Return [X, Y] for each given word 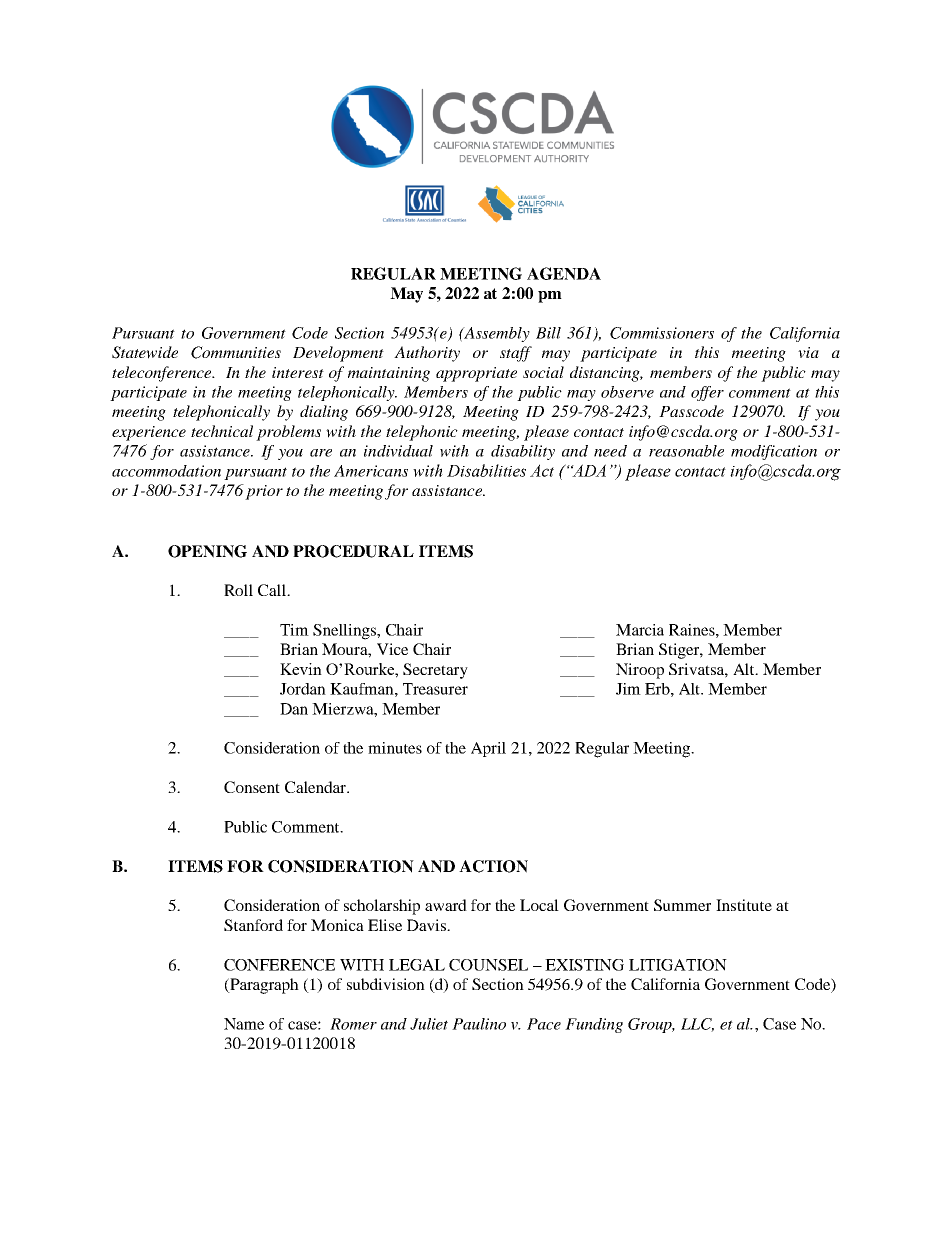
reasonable [686, 451]
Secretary [435, 671]
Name [244, 1024]
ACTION [493, 866]
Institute [744, 905]
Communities [236, 352]
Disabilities [486, 470]
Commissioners [662, 333]
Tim [294, 630]
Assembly [496, 334]
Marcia [640, 630]
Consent [252, 787]
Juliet [429, 1024]
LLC [697, 1025]
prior [264, 492]
